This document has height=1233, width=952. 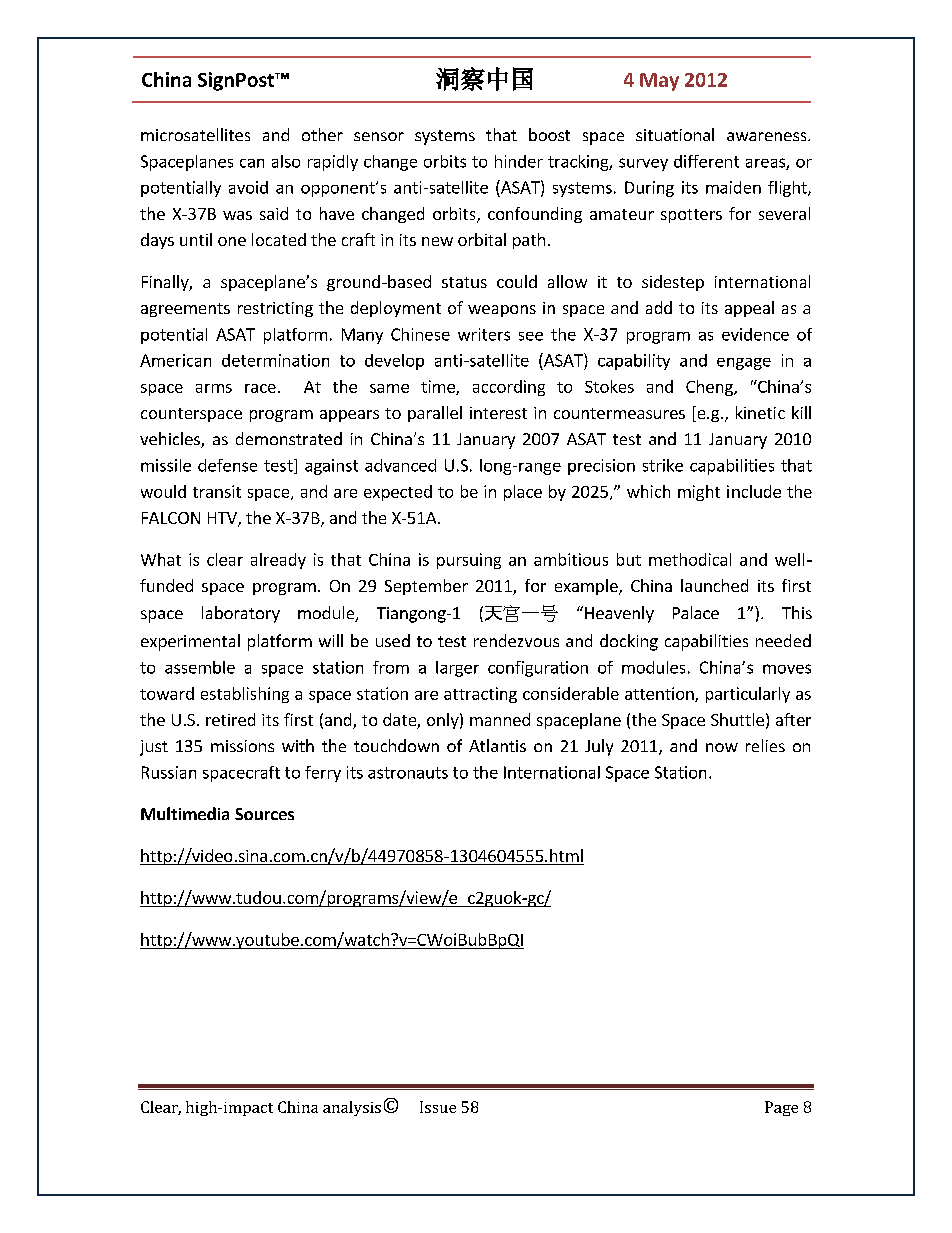 What do you see at coordinates (408, 773) in the document?
I see `astronauts` at bounding box center [408, 773].
